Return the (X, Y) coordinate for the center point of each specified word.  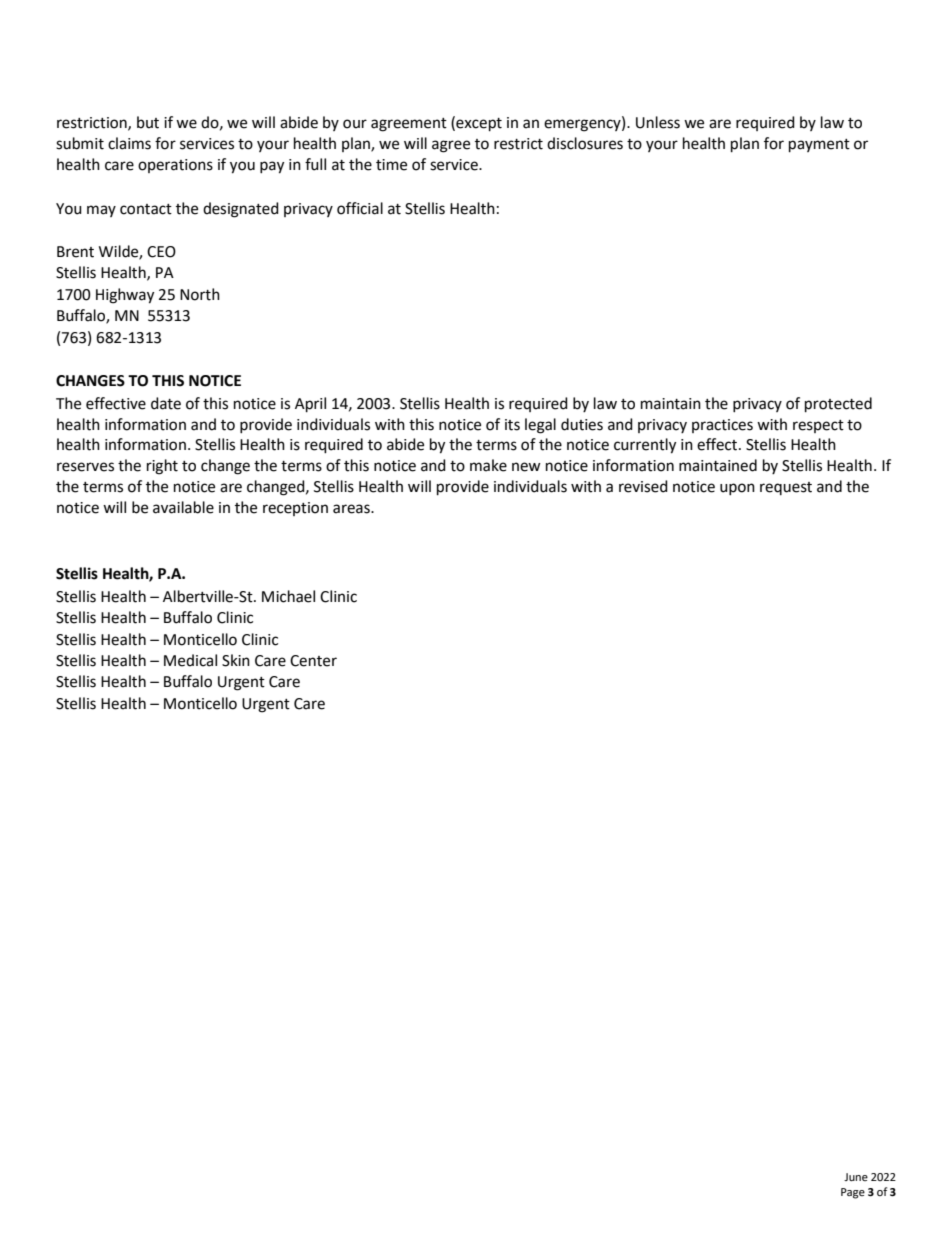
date (166, 403)
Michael (288, 596)
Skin (236, 660)
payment (819, 146)
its (512, 425)
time (391, 165)
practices (722, 426)
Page (853, 1193)
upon (737, 489)
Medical (190, 660)
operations (175, 166)
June (856, 1177)
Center (313, 661)
